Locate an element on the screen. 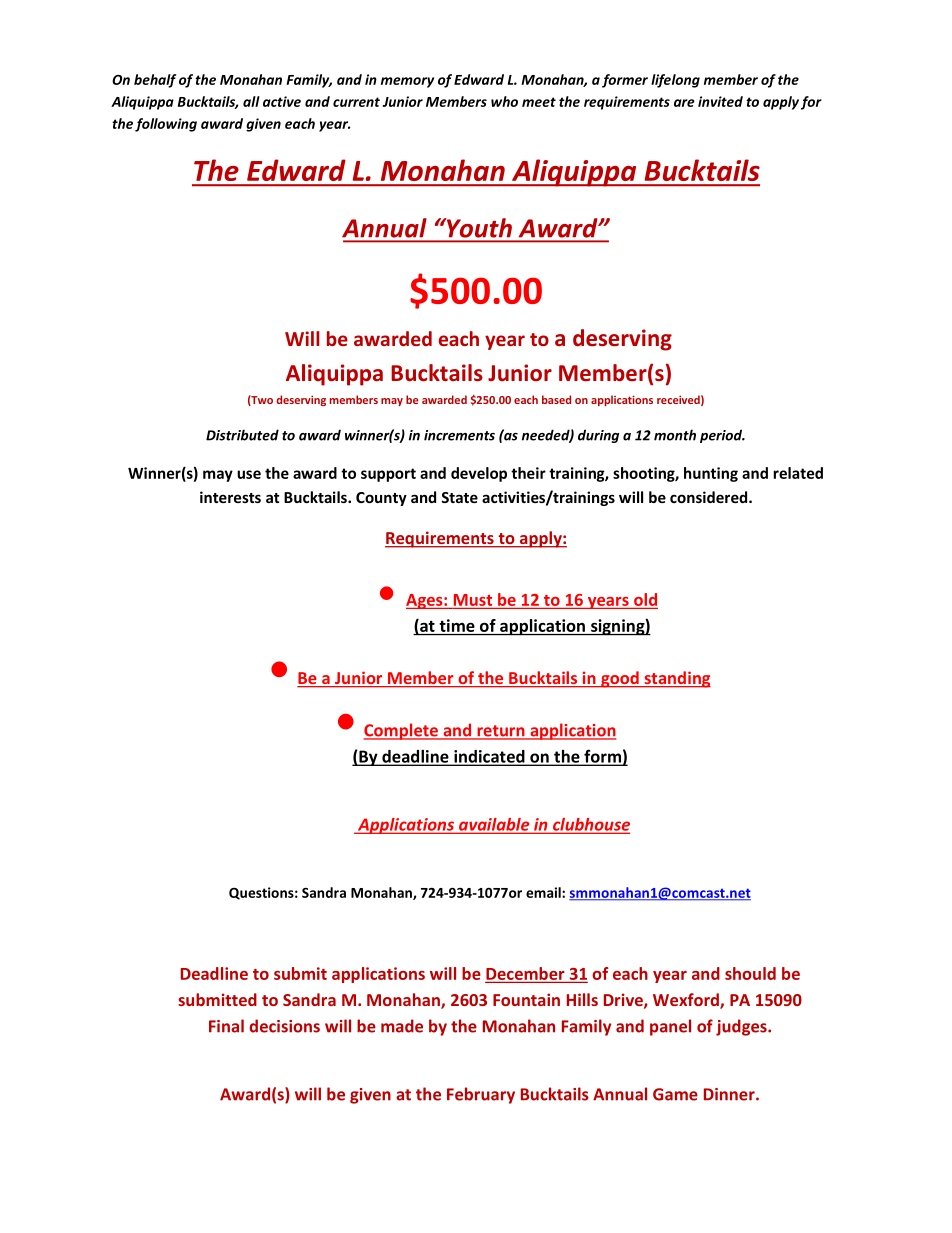 This screenshot has height=1233, width=952. increments is located at coordinates (459, 435).
